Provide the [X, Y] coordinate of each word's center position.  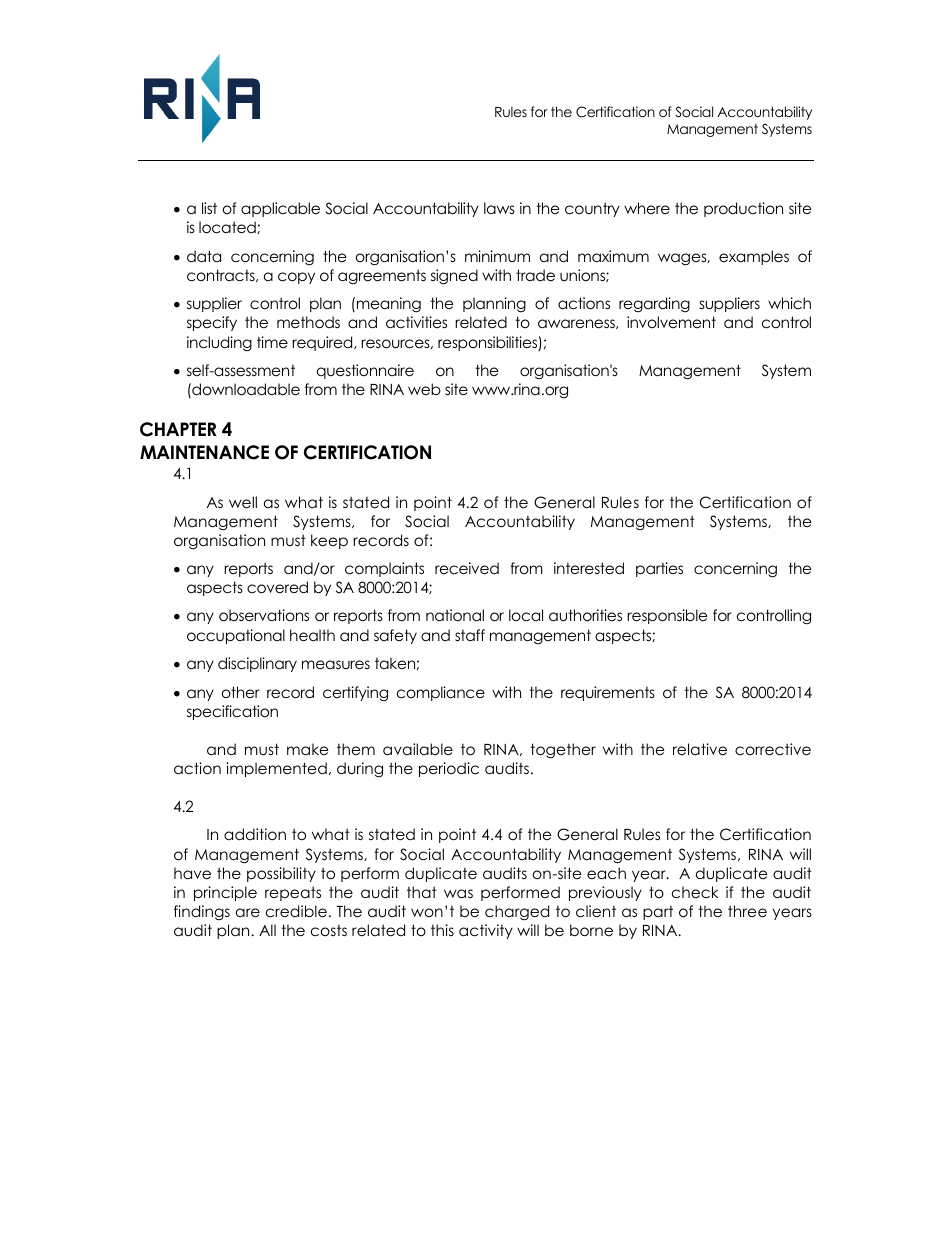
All [267, 930]
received [467, 568]
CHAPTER [178, 429]
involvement [671, 322]
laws [499, 208]
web [424, 389]
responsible [667, 616]
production [743, 209]
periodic [449, 769]
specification [232, 712]
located [228, 227]
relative [700, 749]
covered [277, 587]
